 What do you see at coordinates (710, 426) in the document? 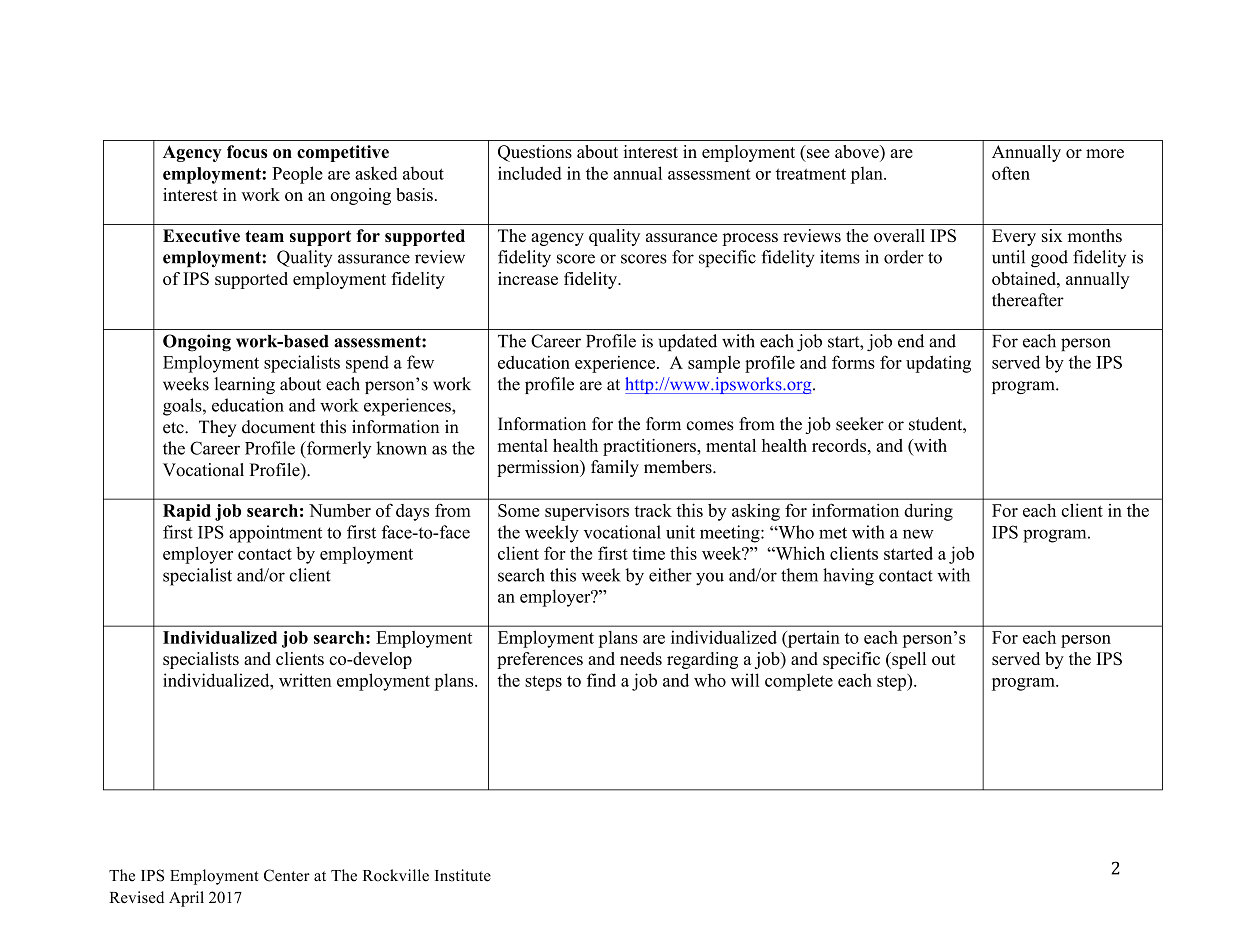
I see `comes` at bounding box center [710, 426].
